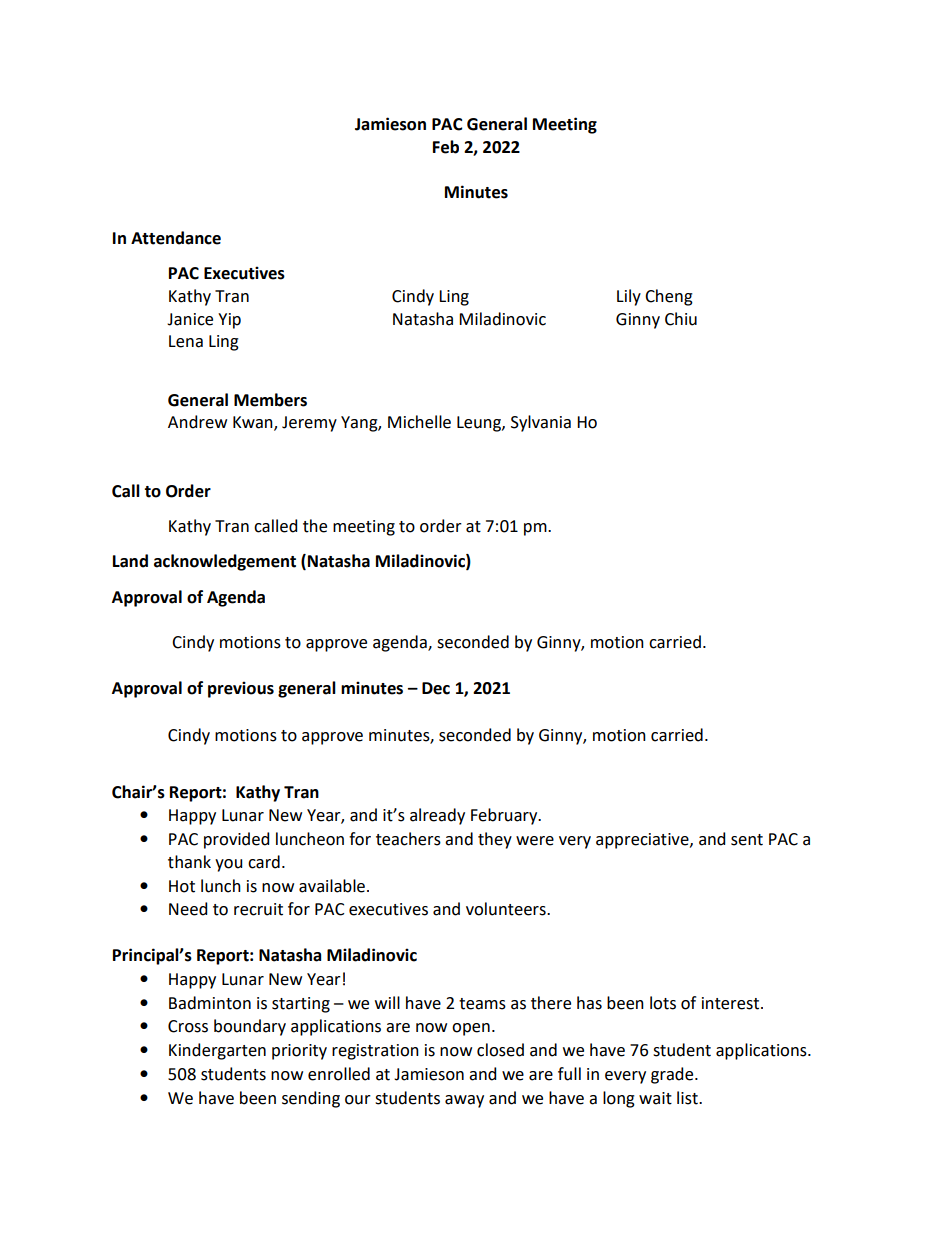 This document has width=952, height=1233. What do you see at coordinates (176, 238) in the document?
I see `Attendance` at bounding box center [176, 238].
